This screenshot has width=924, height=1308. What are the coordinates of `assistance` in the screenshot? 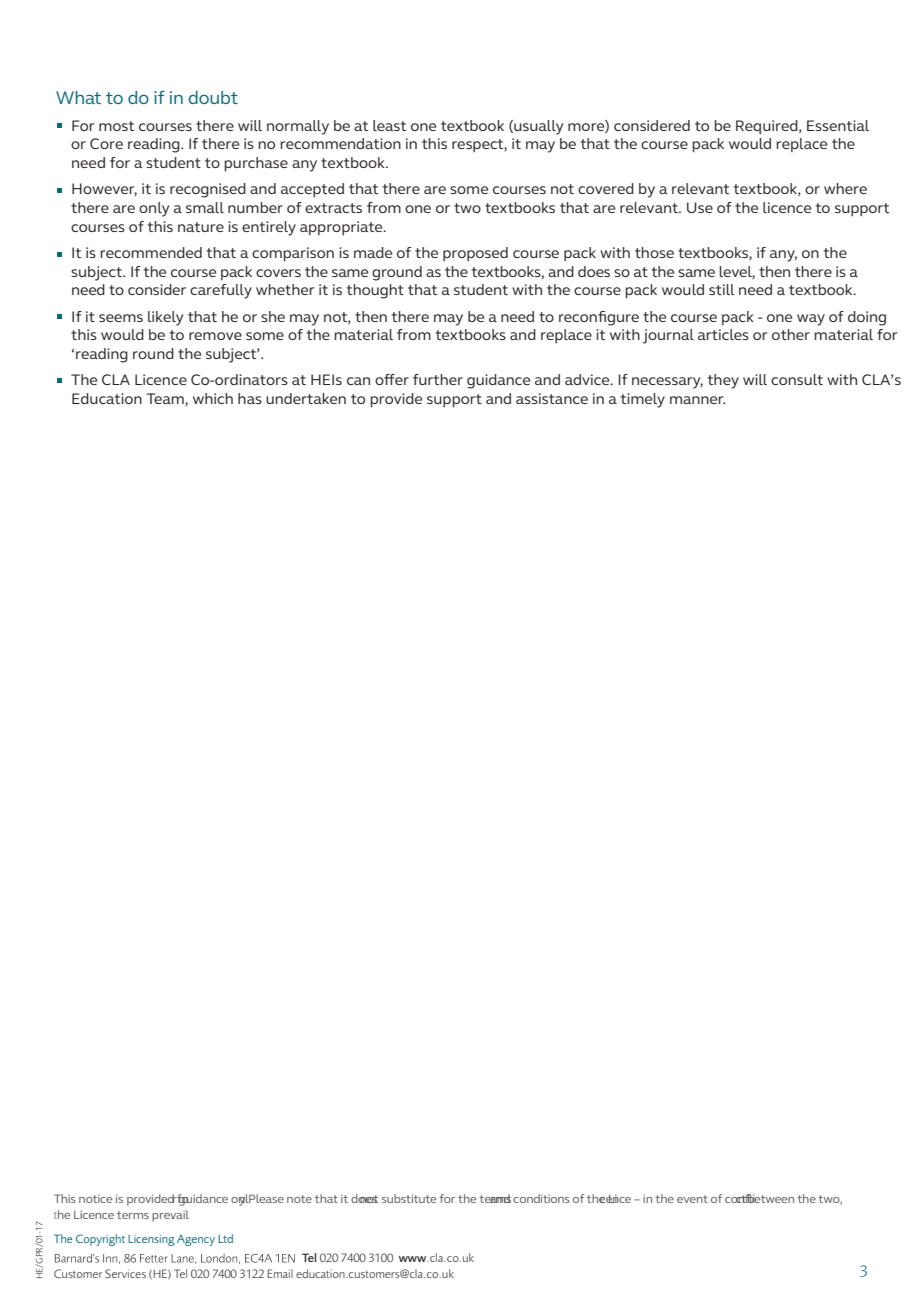 It's located at (552, 398).
